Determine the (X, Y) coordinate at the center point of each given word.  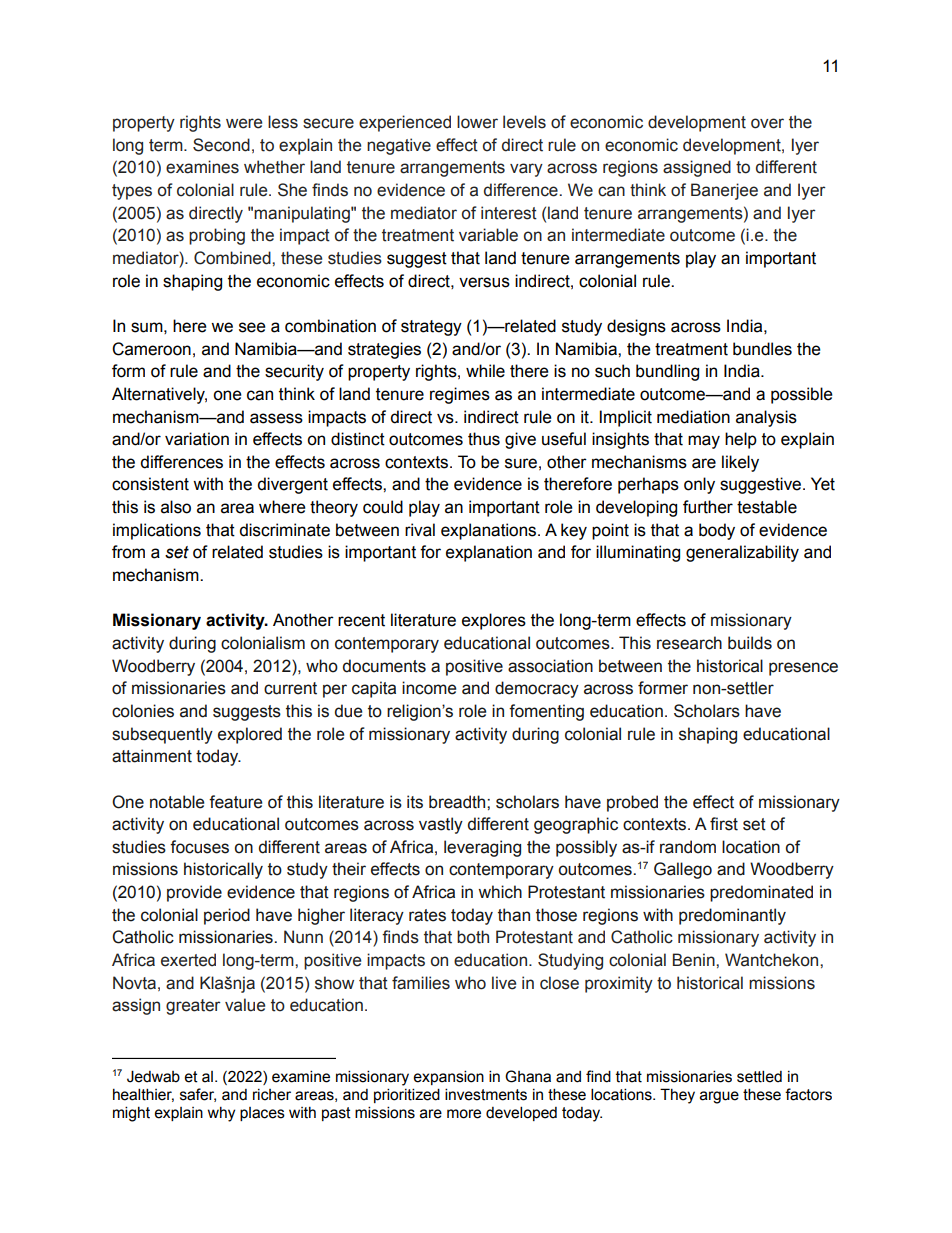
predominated (761, 893)
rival (420, 530)
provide (194, 893)
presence (803, 669)
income (429, 688)
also (176, 507)
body (717, 531)
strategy (431, 328)
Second (221, 145)
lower (477, 122)
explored (250, 735)
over (767, 123)
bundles (762, 349)
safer (198, 1095)
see (252, 327)
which (500, 892)
